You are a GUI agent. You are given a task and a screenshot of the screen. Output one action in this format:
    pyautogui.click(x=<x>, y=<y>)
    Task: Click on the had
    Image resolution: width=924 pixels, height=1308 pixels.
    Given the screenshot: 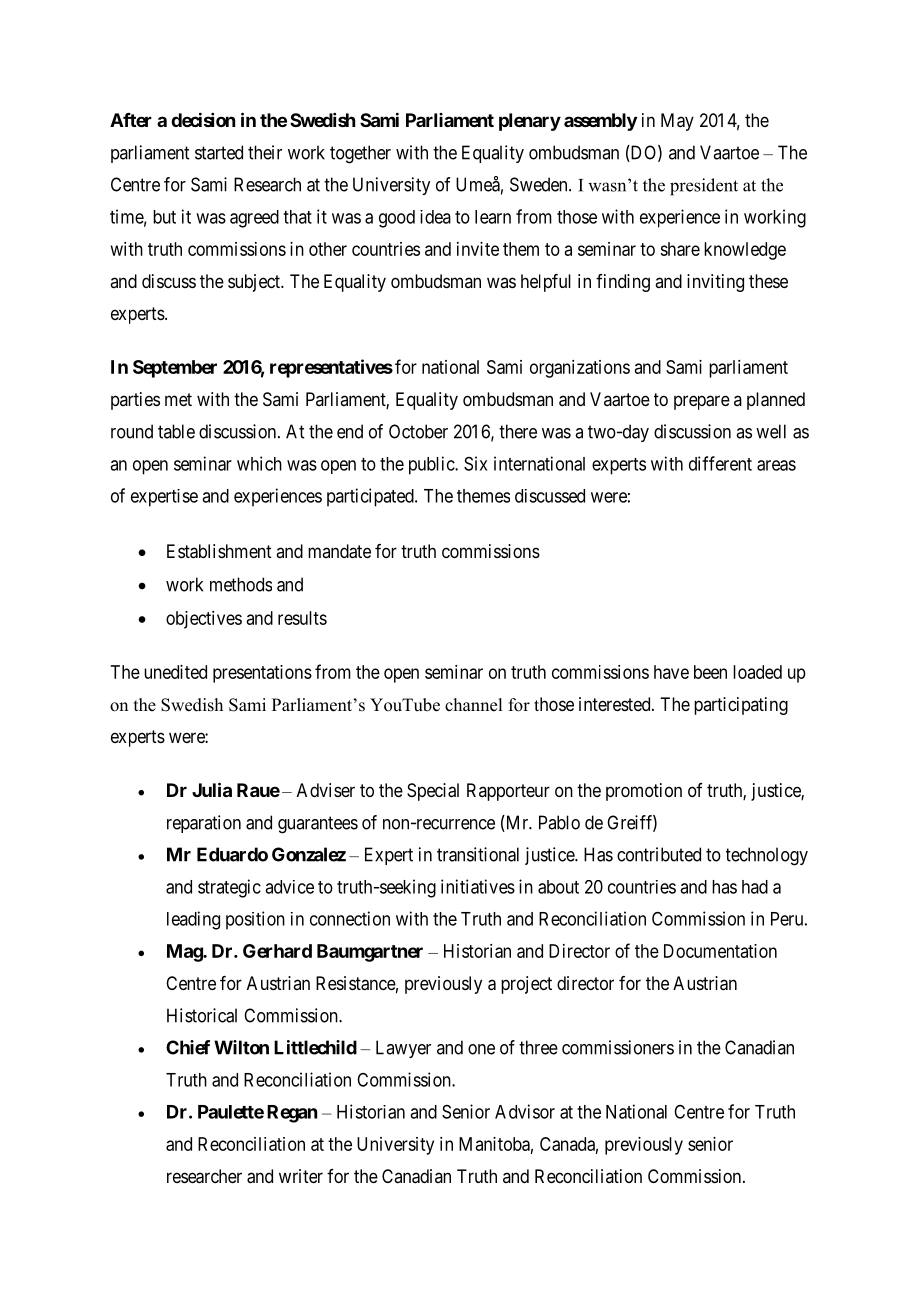 What is the action you would take?
    pyautogui.click(x=755, y=887)
